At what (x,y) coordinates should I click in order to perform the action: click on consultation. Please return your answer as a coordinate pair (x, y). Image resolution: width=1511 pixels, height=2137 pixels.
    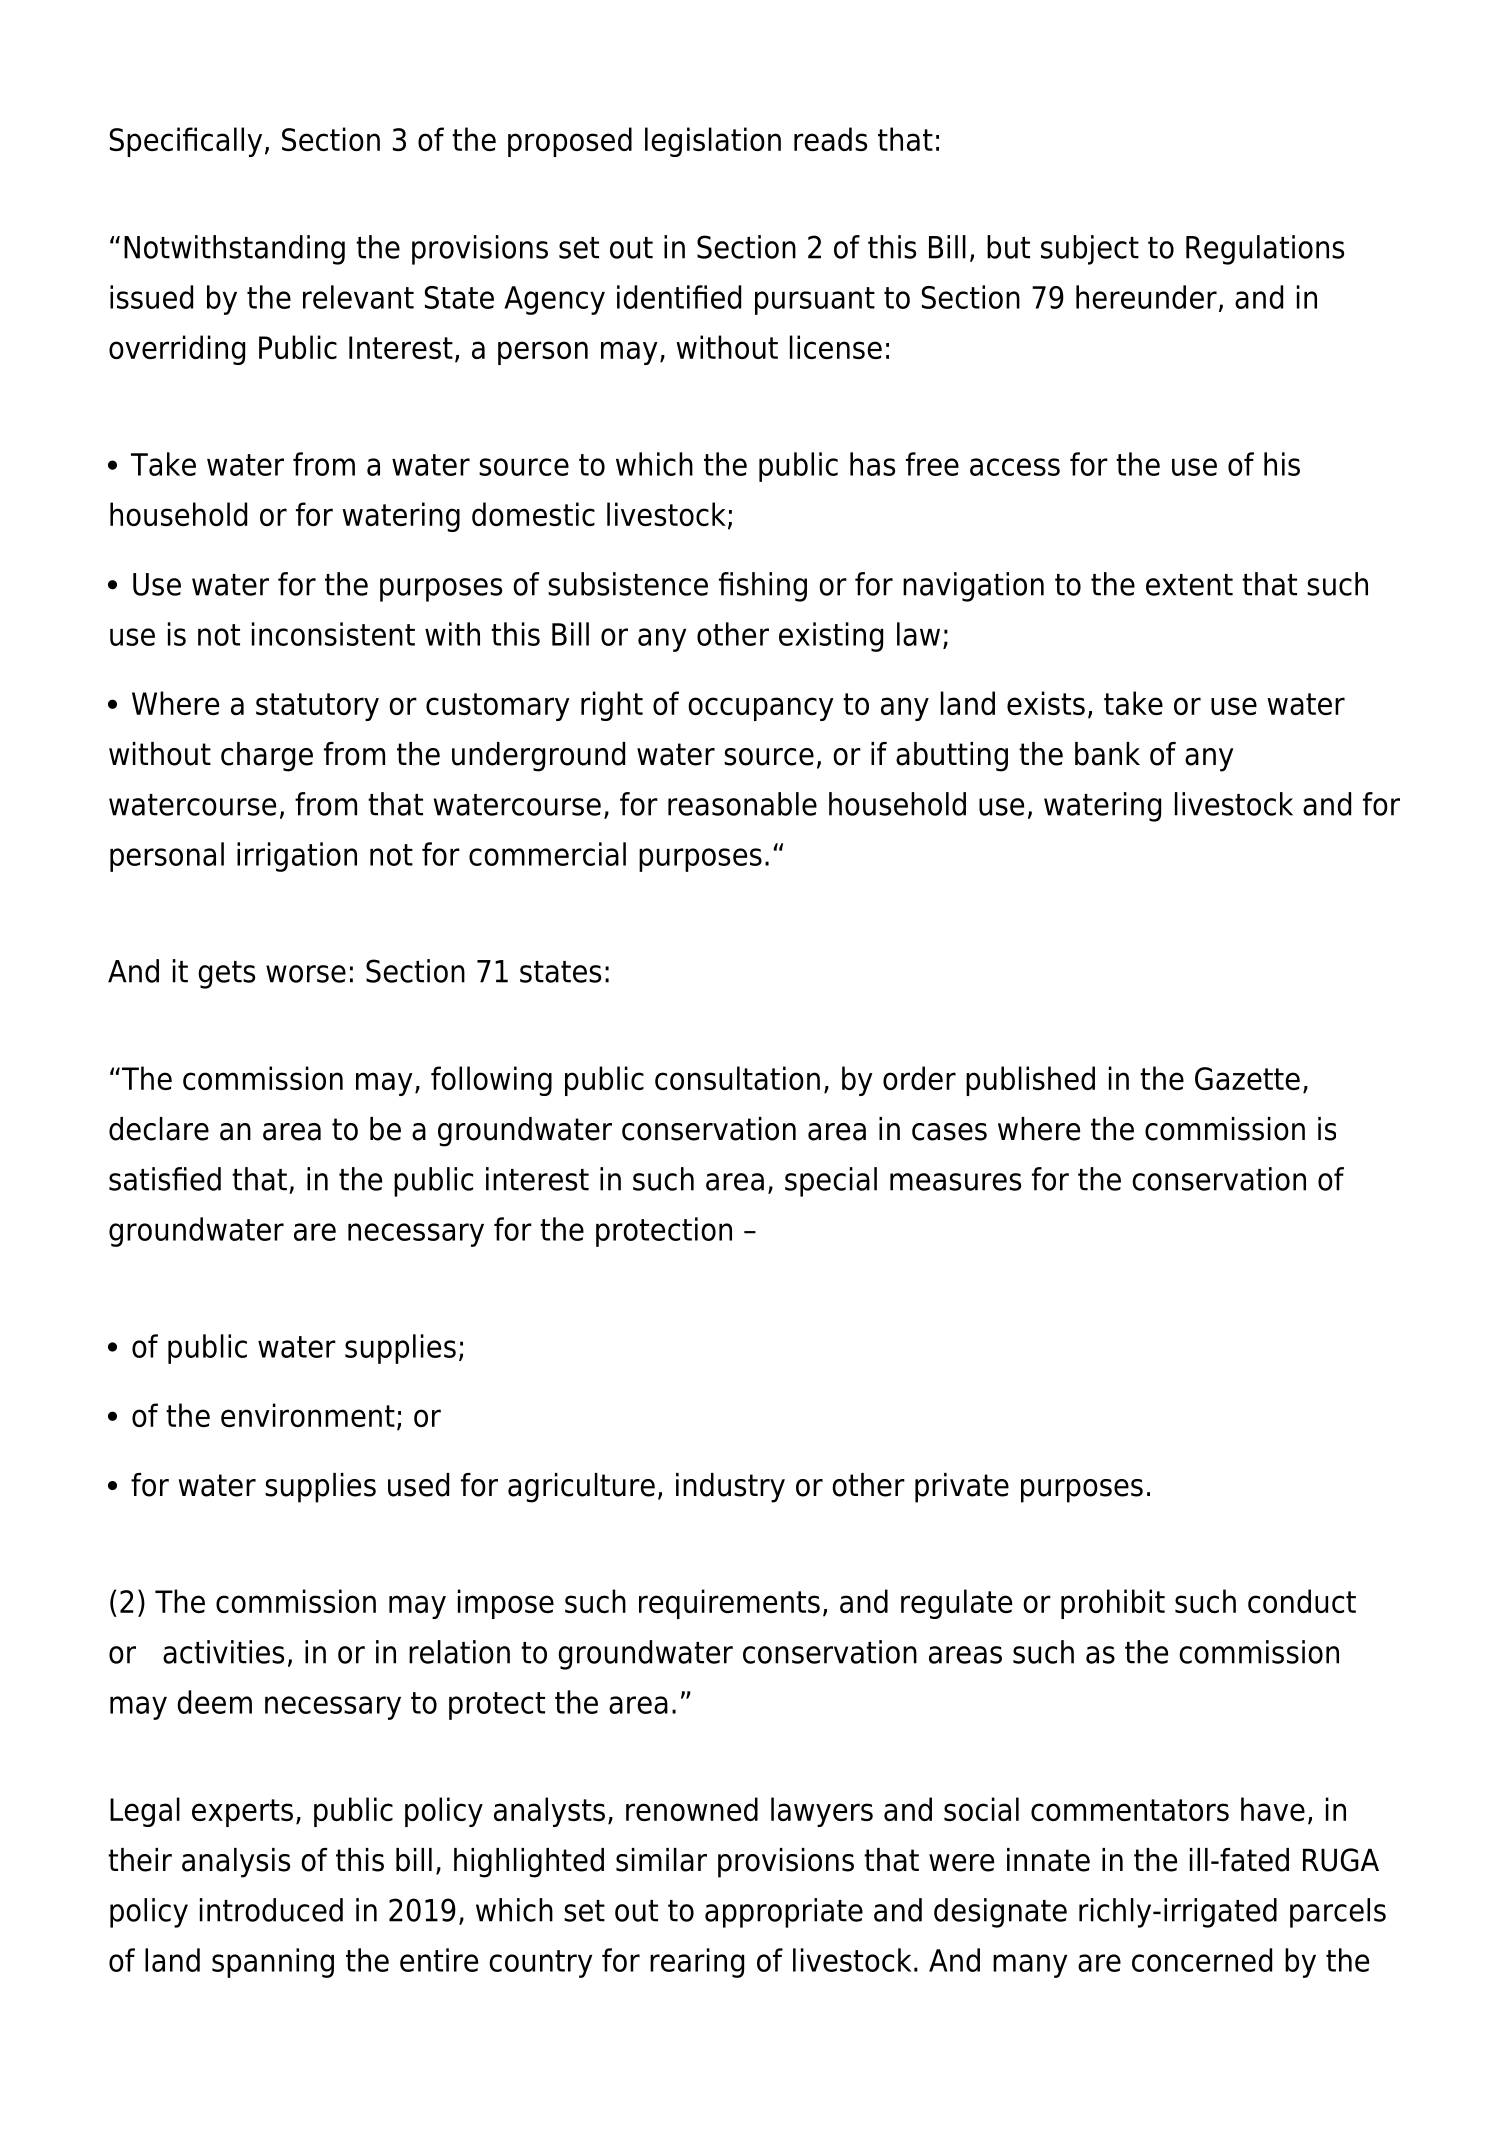
    Looking at the image, I should click on (737, 1078).
